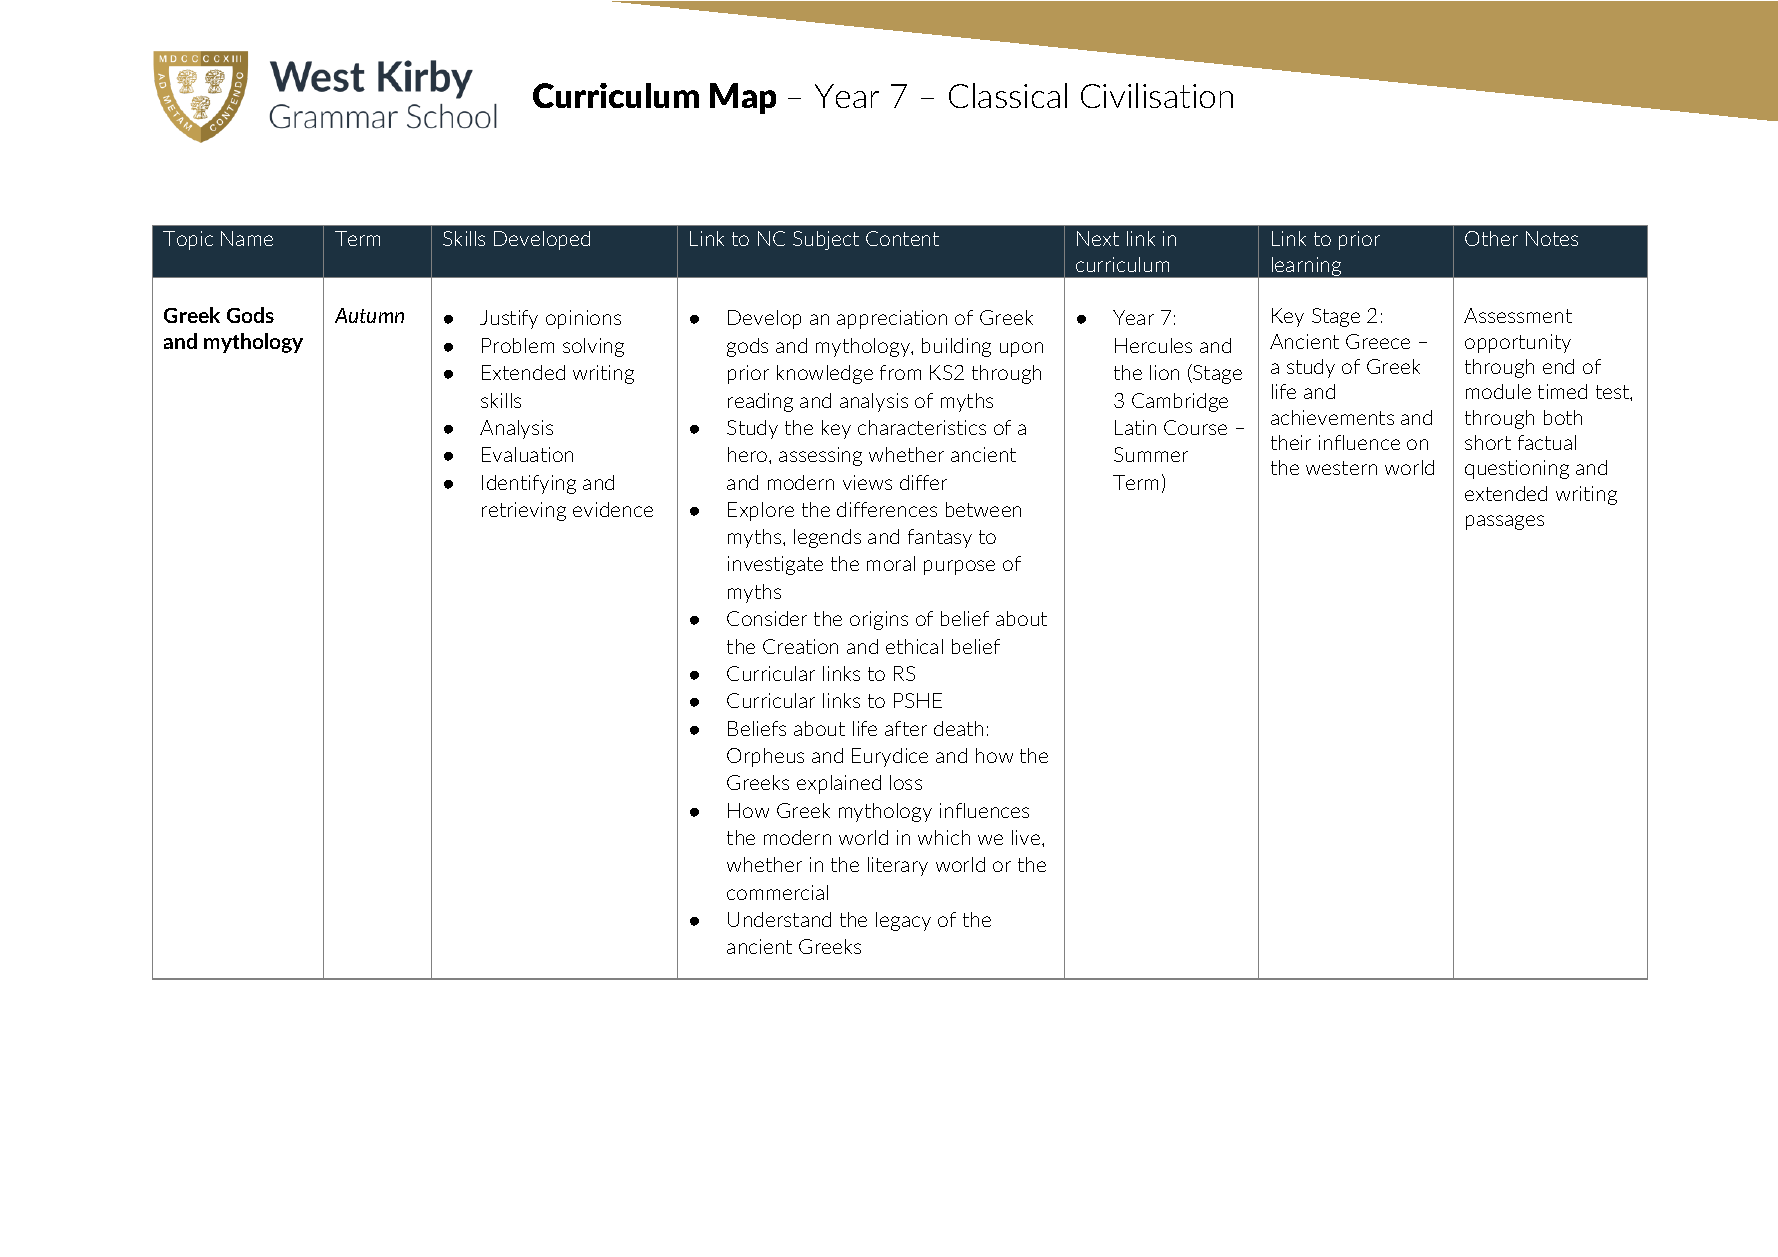 The height and width of the screenshot is (1257, 1778). Describe the element at coordinates (743, 98) in the screenshot. I see `Map` at that location.
